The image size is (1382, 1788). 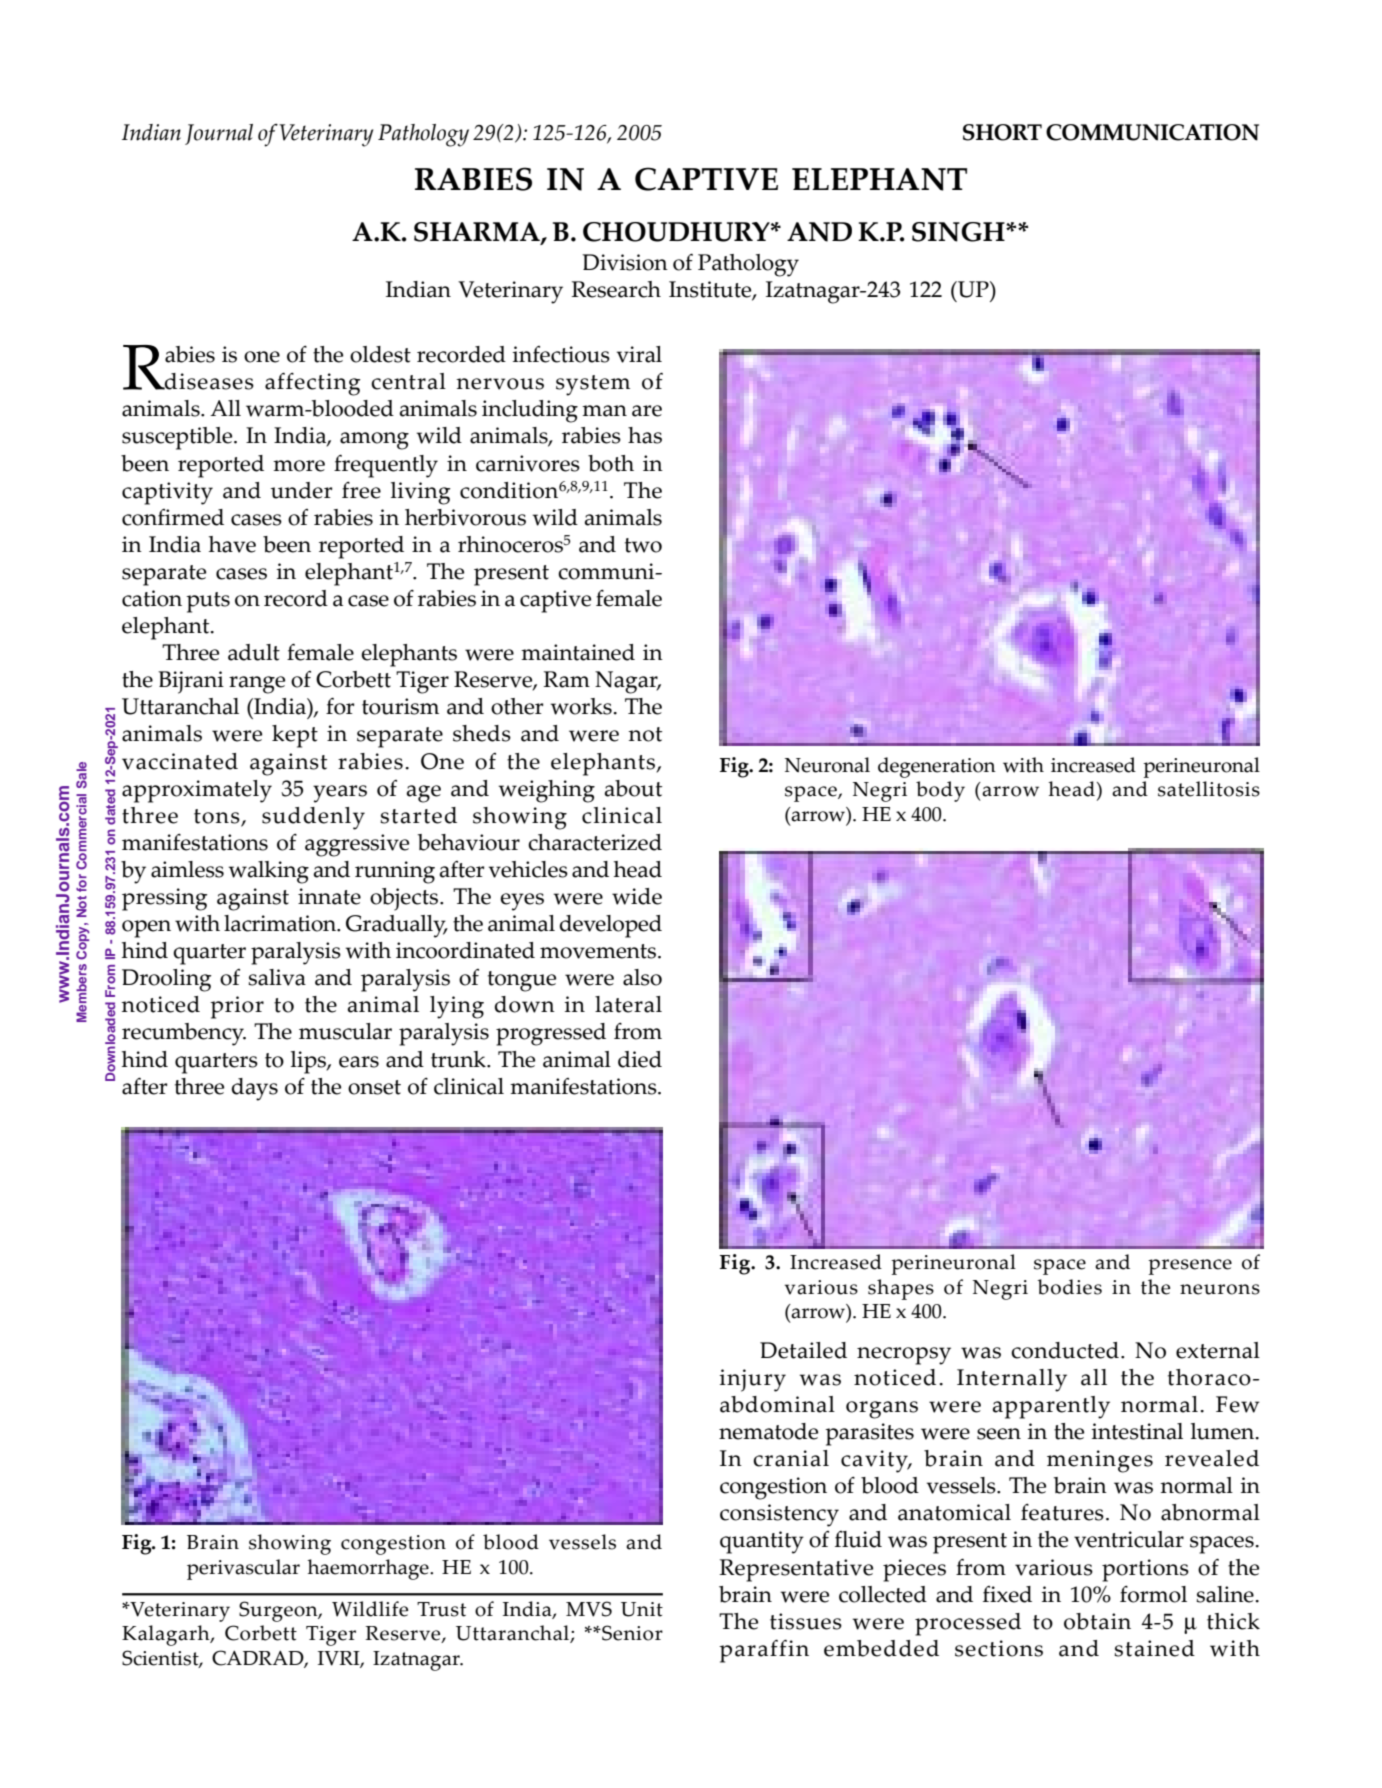 I want to click on degeneration, so click(x=937, y=767).
